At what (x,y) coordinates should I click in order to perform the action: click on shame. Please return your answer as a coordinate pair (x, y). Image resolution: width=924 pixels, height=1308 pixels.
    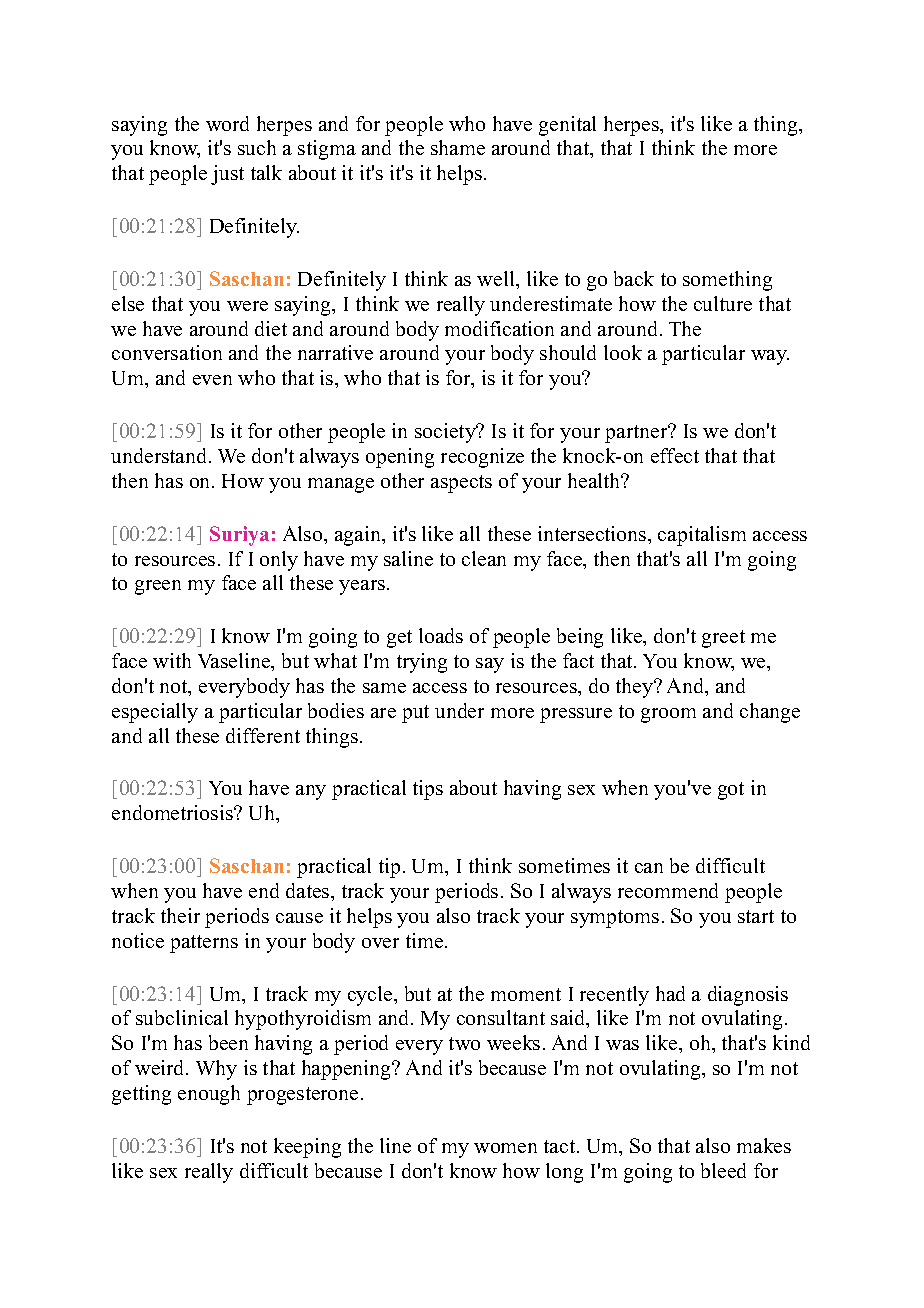
    Looking at the image, I should click on (458, 147).
